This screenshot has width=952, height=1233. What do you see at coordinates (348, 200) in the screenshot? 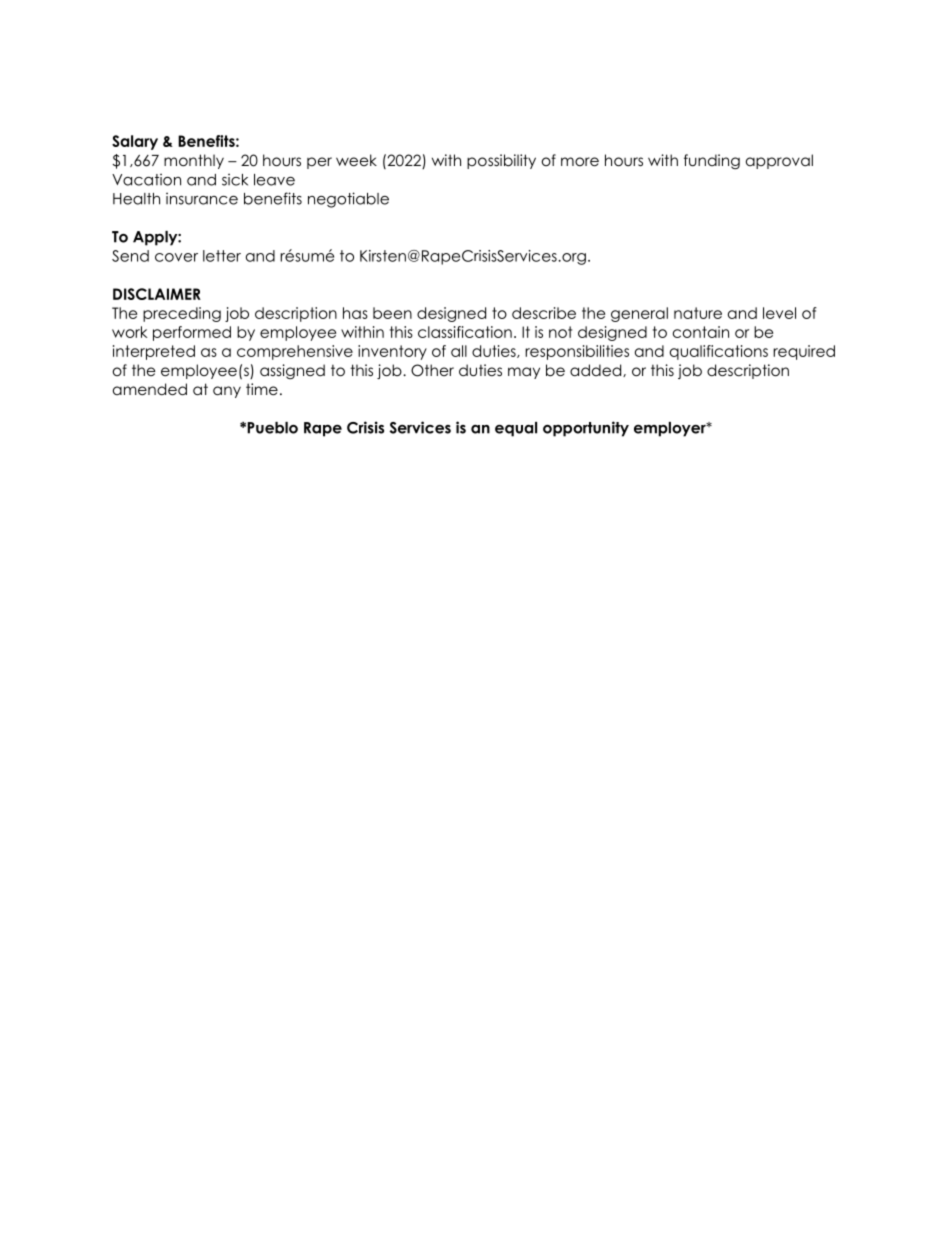
I see `negotiable` at bounding box center [348, 200].
